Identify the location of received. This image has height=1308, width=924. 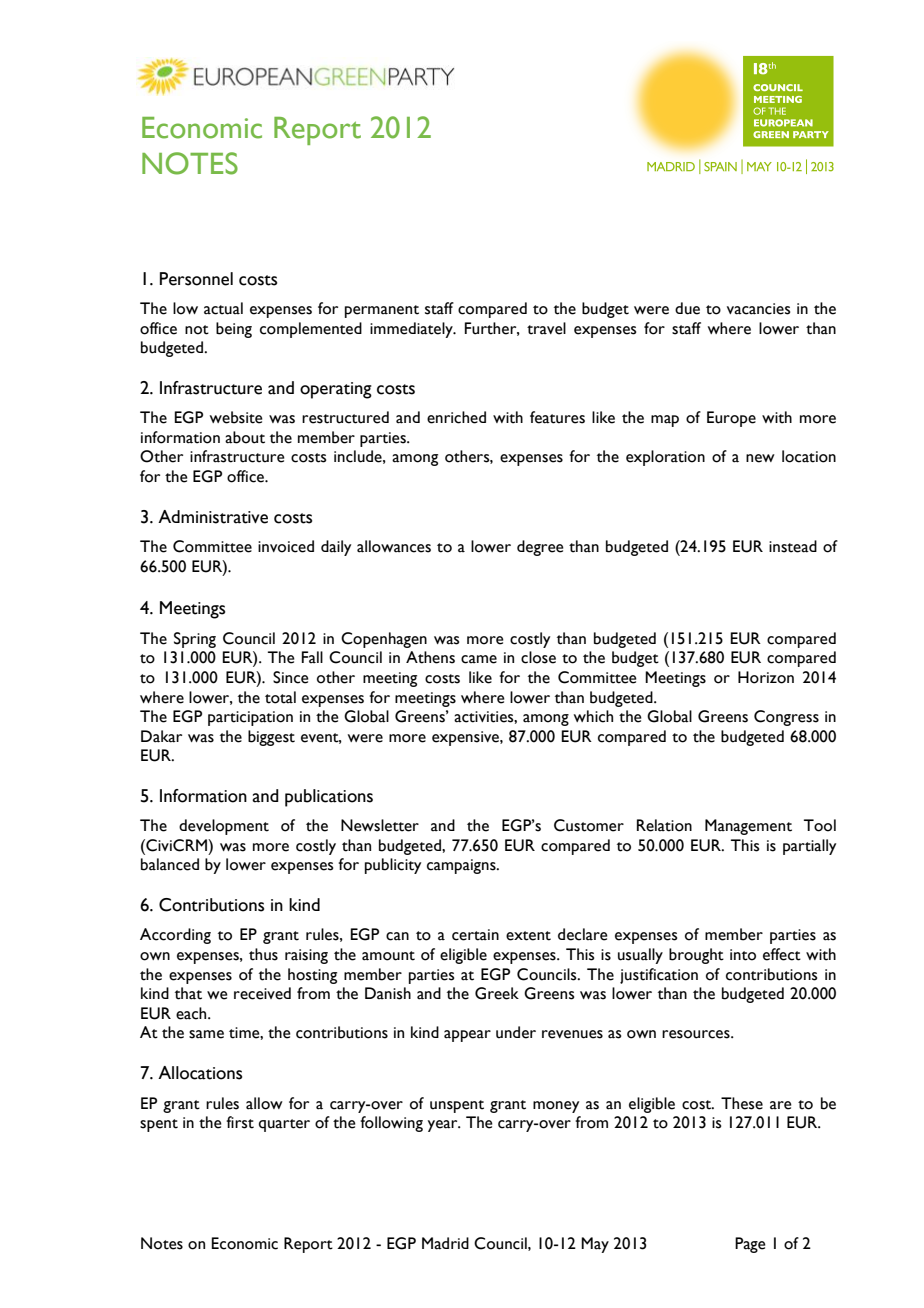
(262, 993).
